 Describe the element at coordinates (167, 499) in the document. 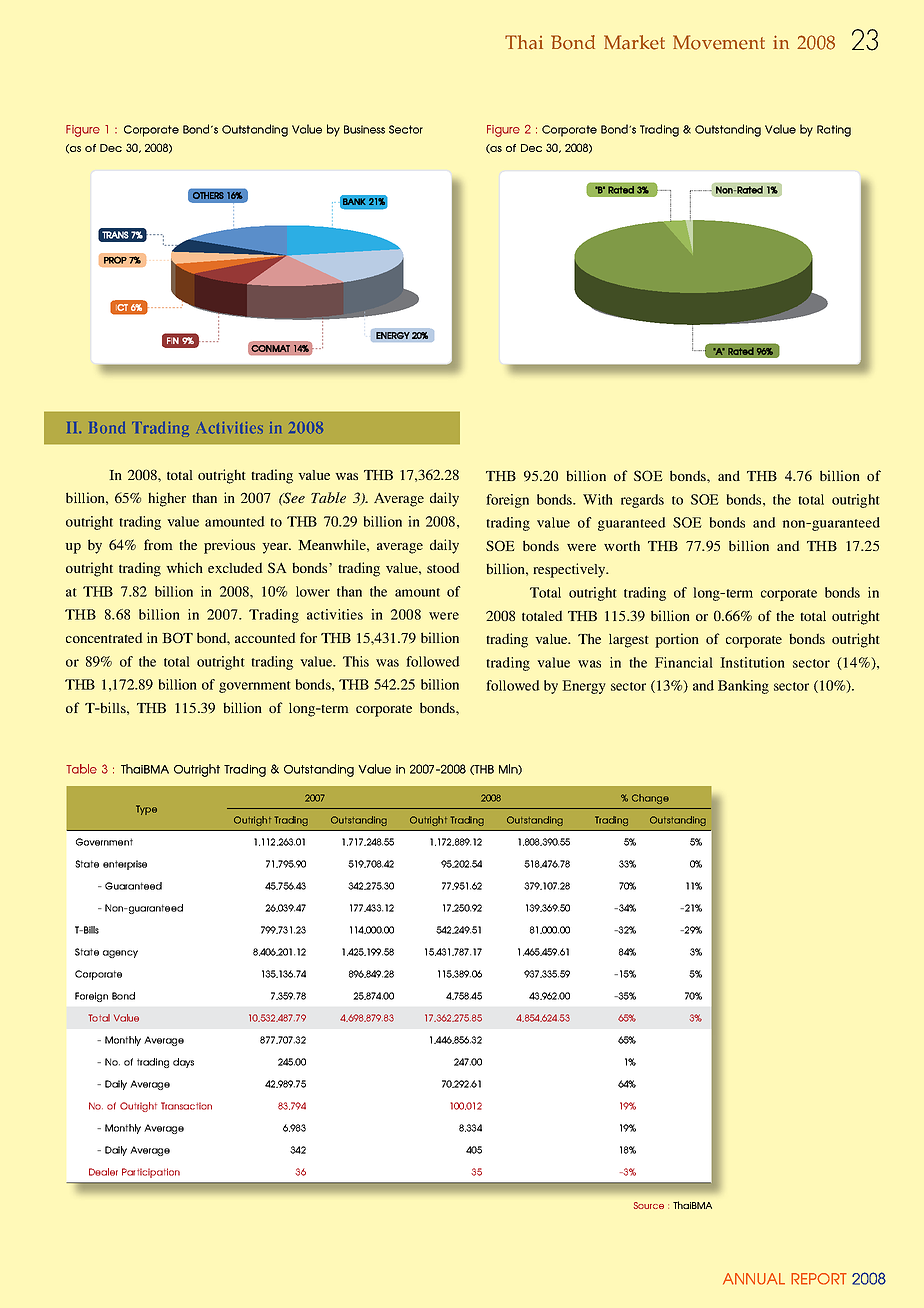

I see `higher` at that location.
